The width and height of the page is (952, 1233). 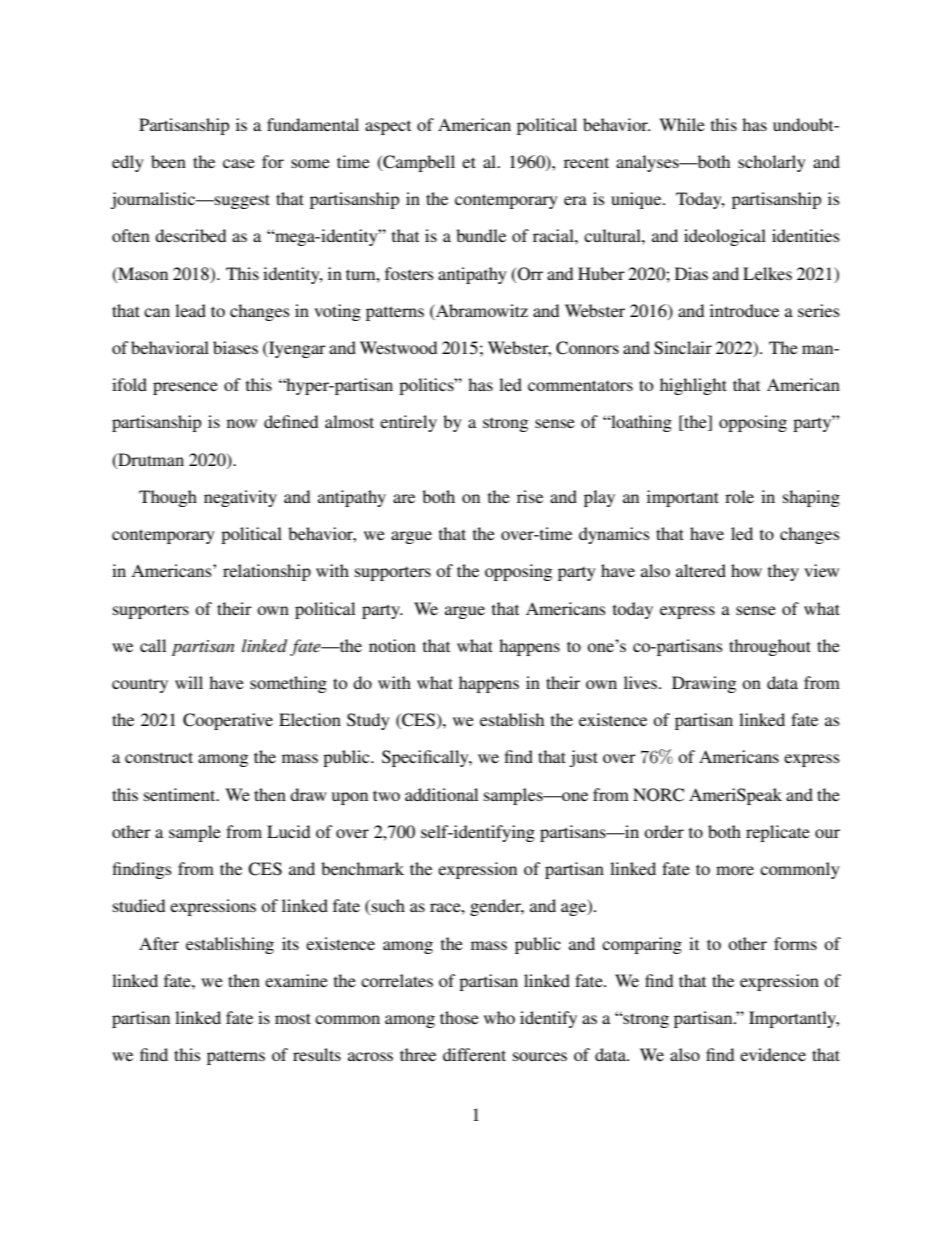 What do you see at coordinates (441, 794) in the page?
I see `additional` at bounding box center [441, 794].
